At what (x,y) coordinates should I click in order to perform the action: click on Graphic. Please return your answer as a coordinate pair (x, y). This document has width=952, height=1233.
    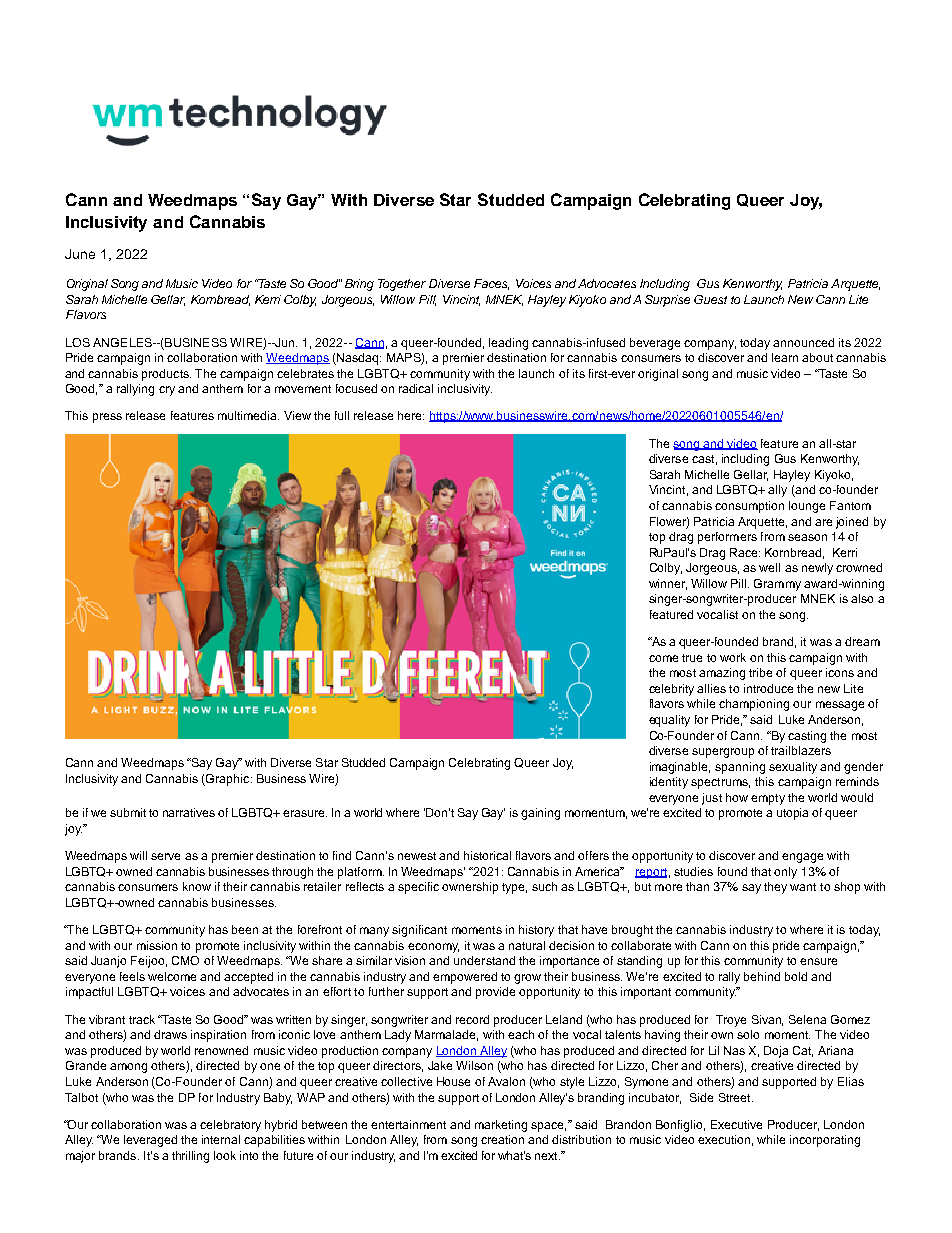
    Looking at the image, I should click on (228, 780).
